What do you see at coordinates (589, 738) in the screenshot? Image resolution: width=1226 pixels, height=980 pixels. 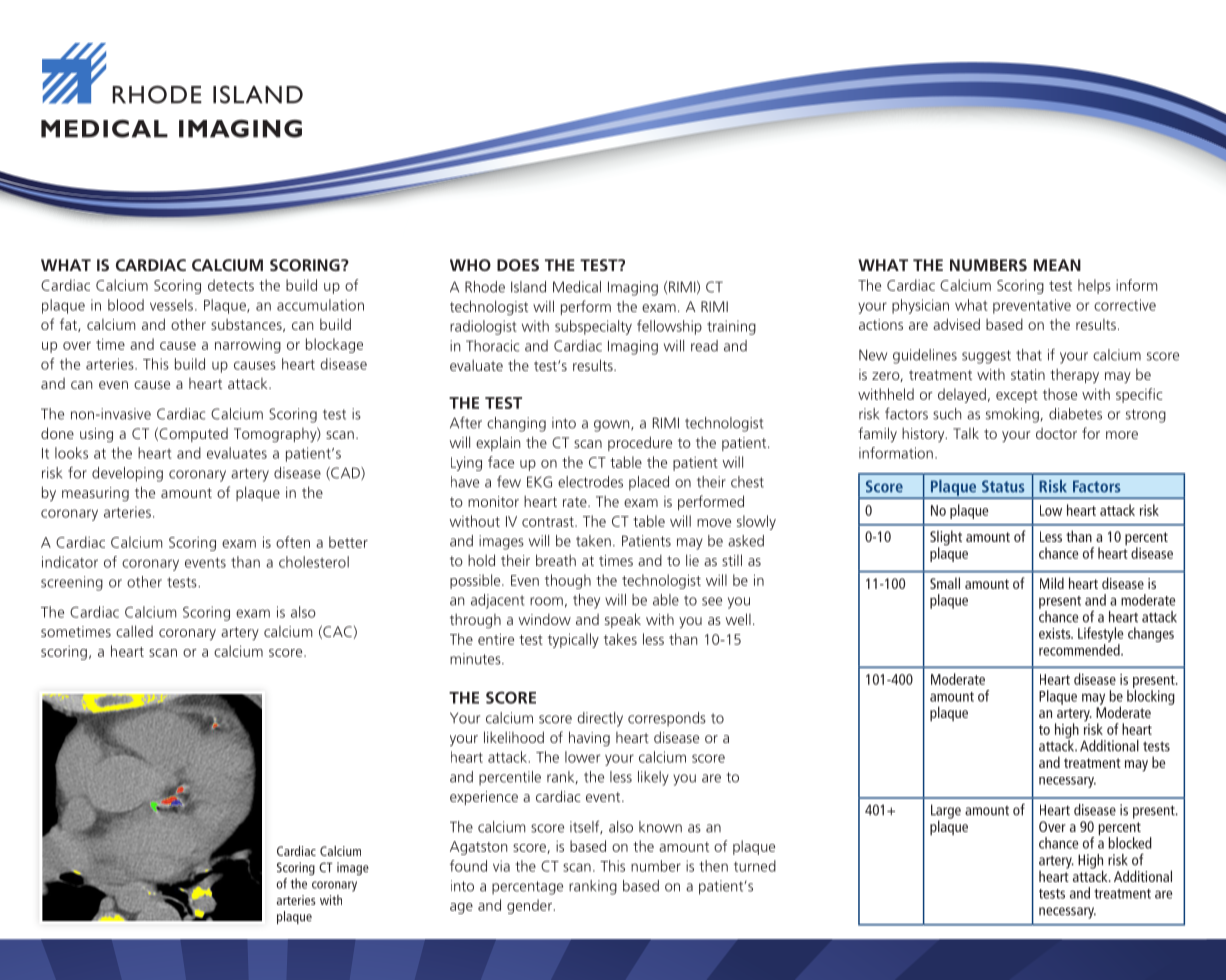 I see `having` at bounding box center [589, 738].
